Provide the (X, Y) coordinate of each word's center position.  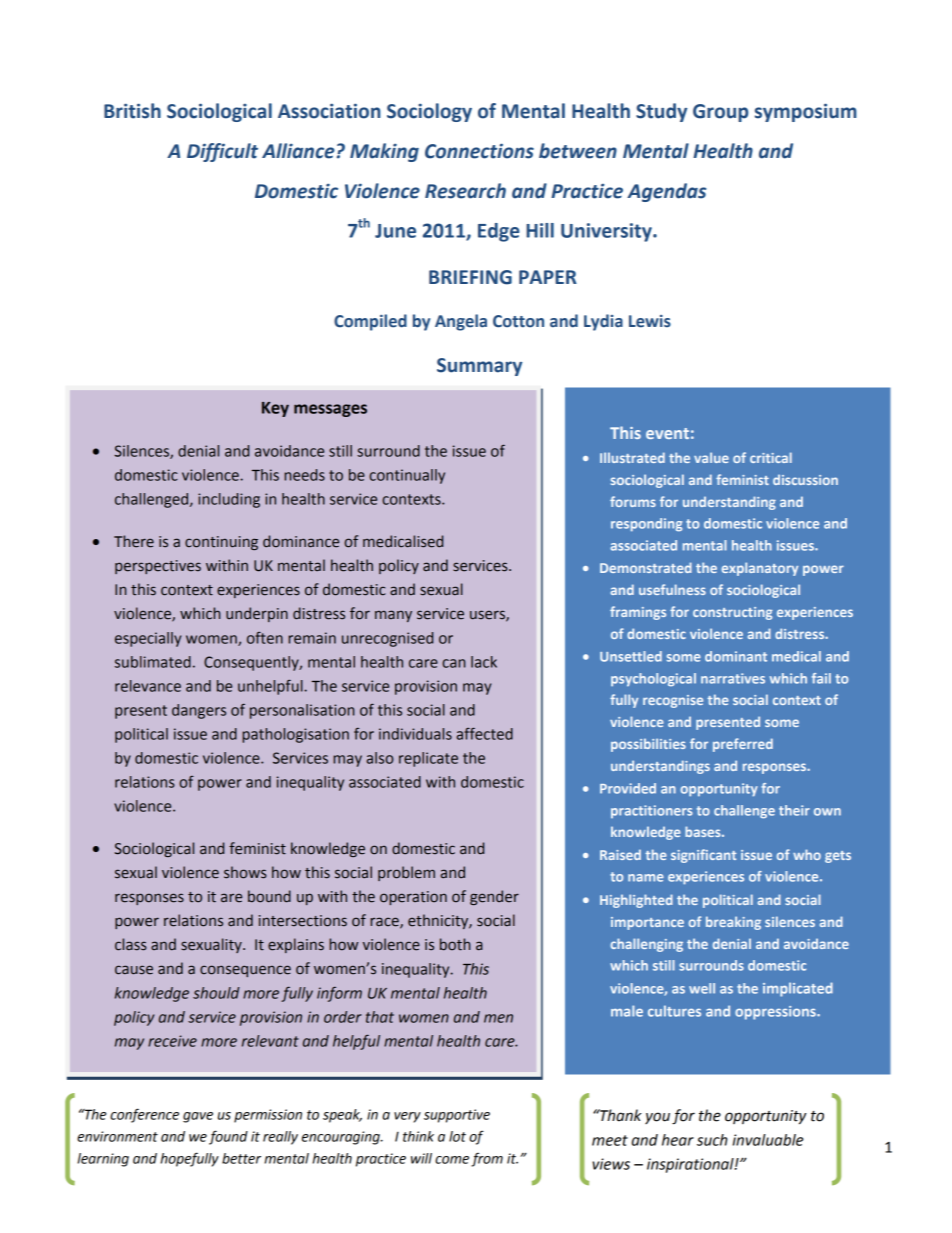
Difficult (222, 152)
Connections (479, 151)
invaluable (768, 1140)
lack (484, 662)
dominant (736, 656)
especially (148, 639)
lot (457, 1136)
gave (198, 1117)
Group (720, 113)
